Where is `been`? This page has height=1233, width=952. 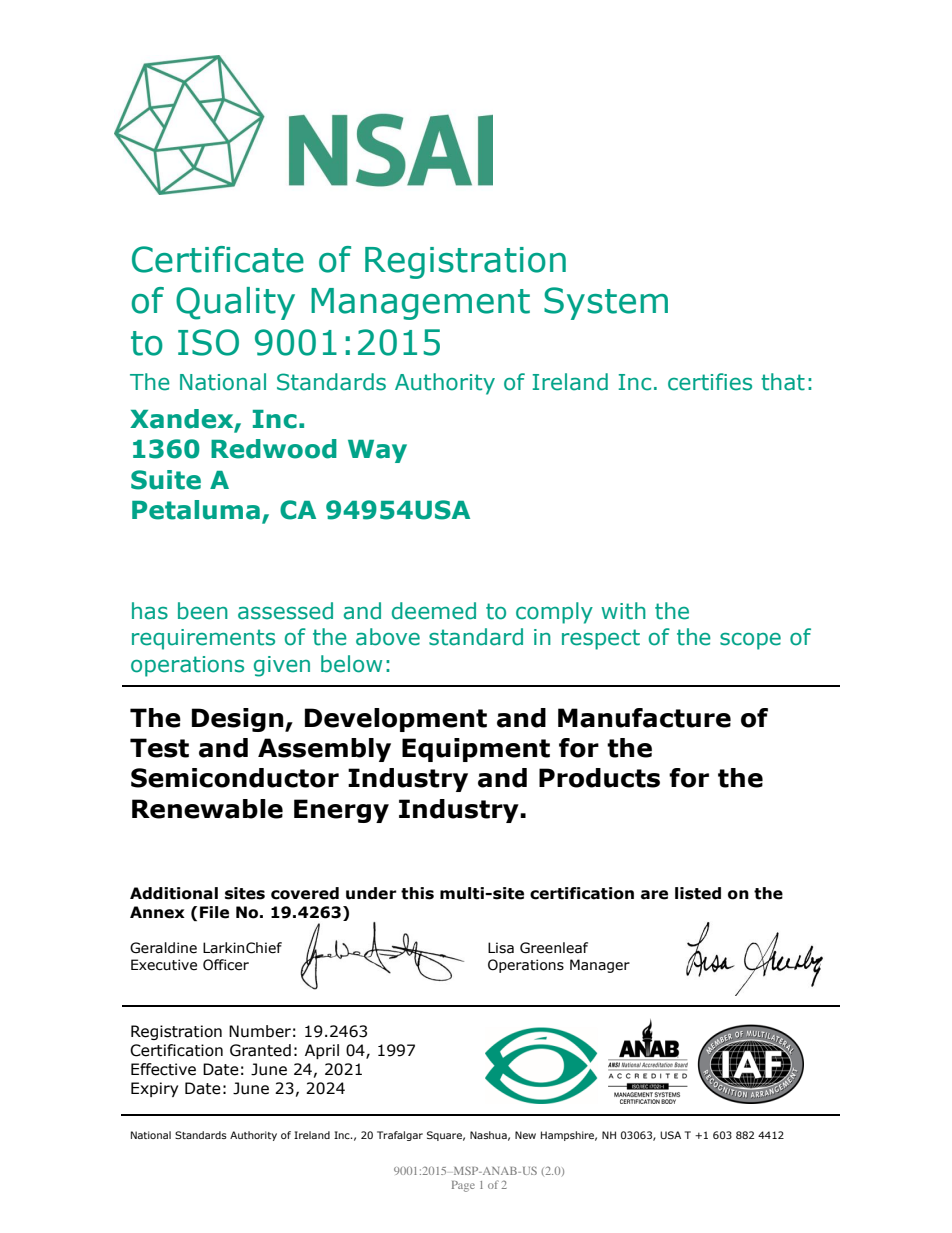 been is located at coordinates (203, 611).
